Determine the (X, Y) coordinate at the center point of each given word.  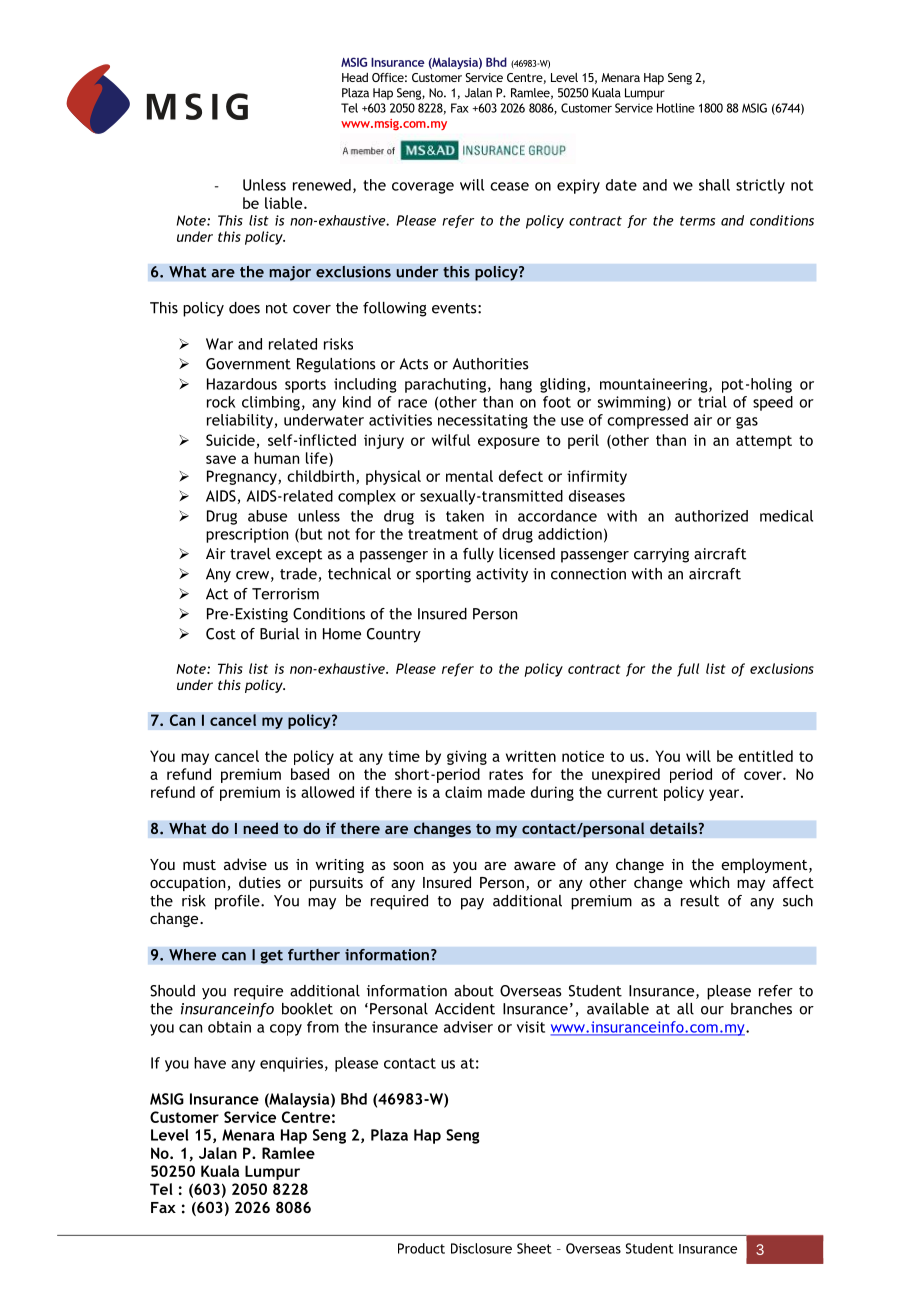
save (221, 459)
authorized (711, 516)
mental (469, 476)
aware (535, 865)
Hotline (676, 108)
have (210, 1063)
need (260, 828)
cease (509, 186)
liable (285, 203)
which (709, 882)
